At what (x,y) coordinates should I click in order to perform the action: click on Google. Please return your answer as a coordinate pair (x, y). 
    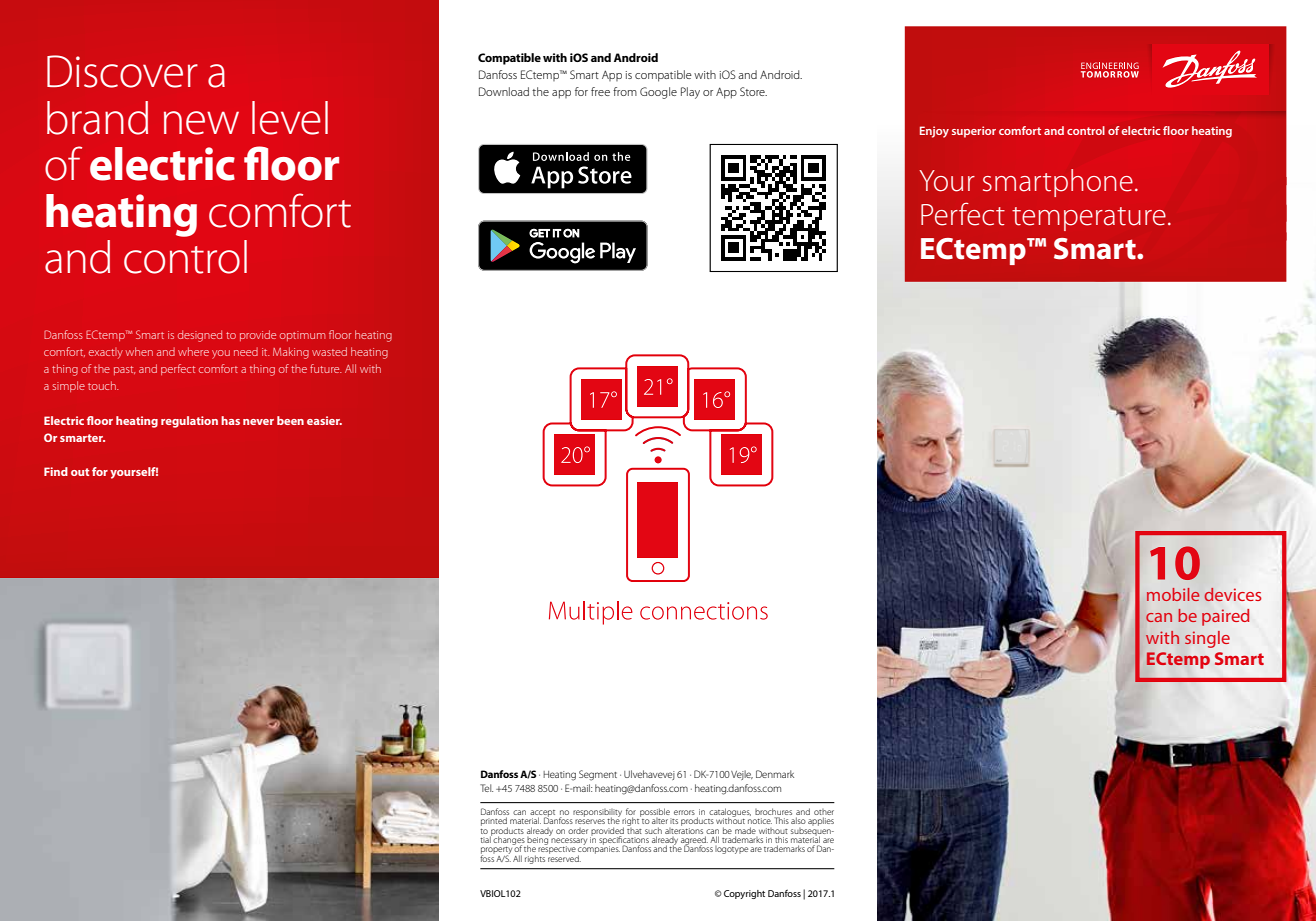
    Looking at the image, I should click on (658, 93).
